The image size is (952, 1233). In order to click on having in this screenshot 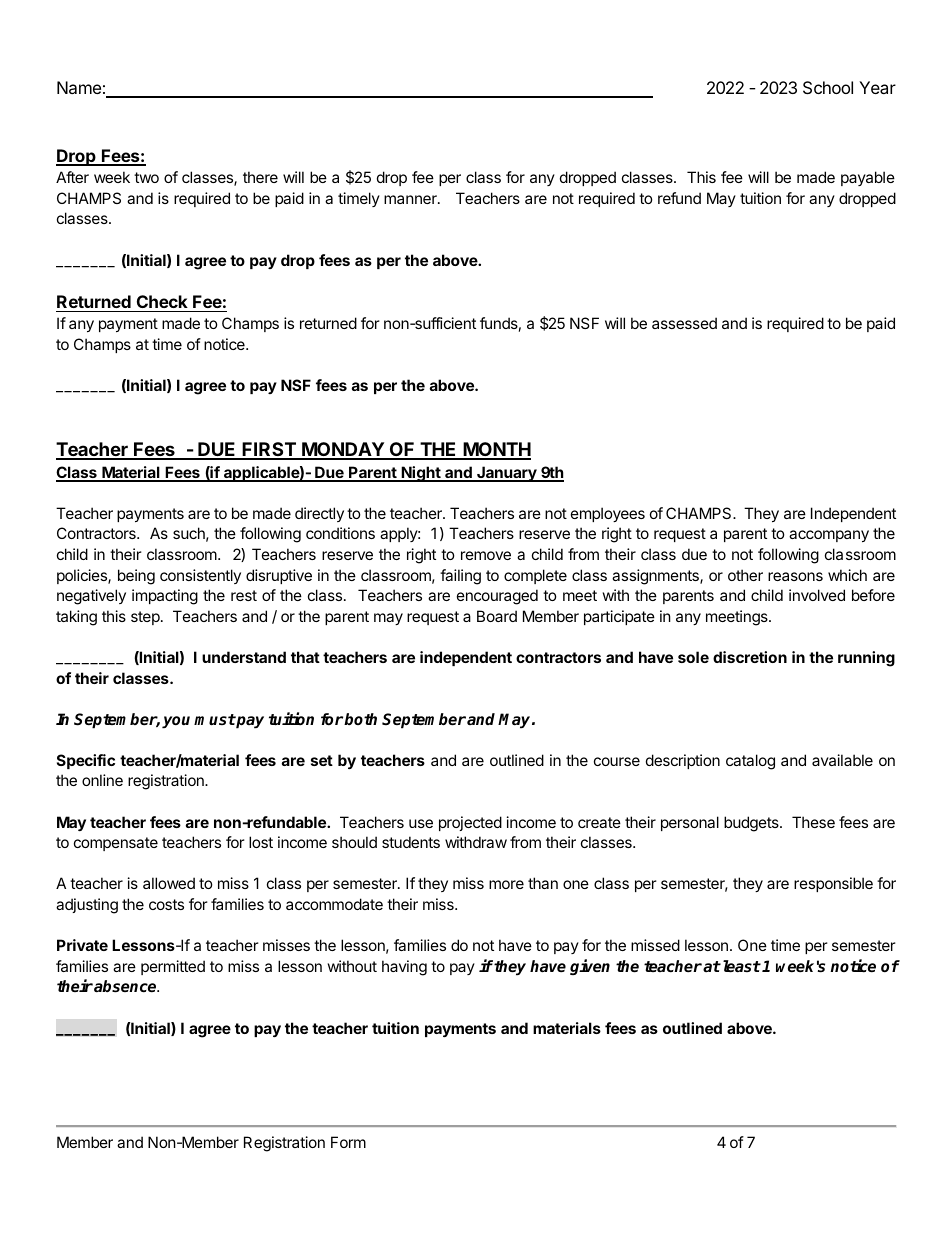, I will do `click(404, 968)`.
